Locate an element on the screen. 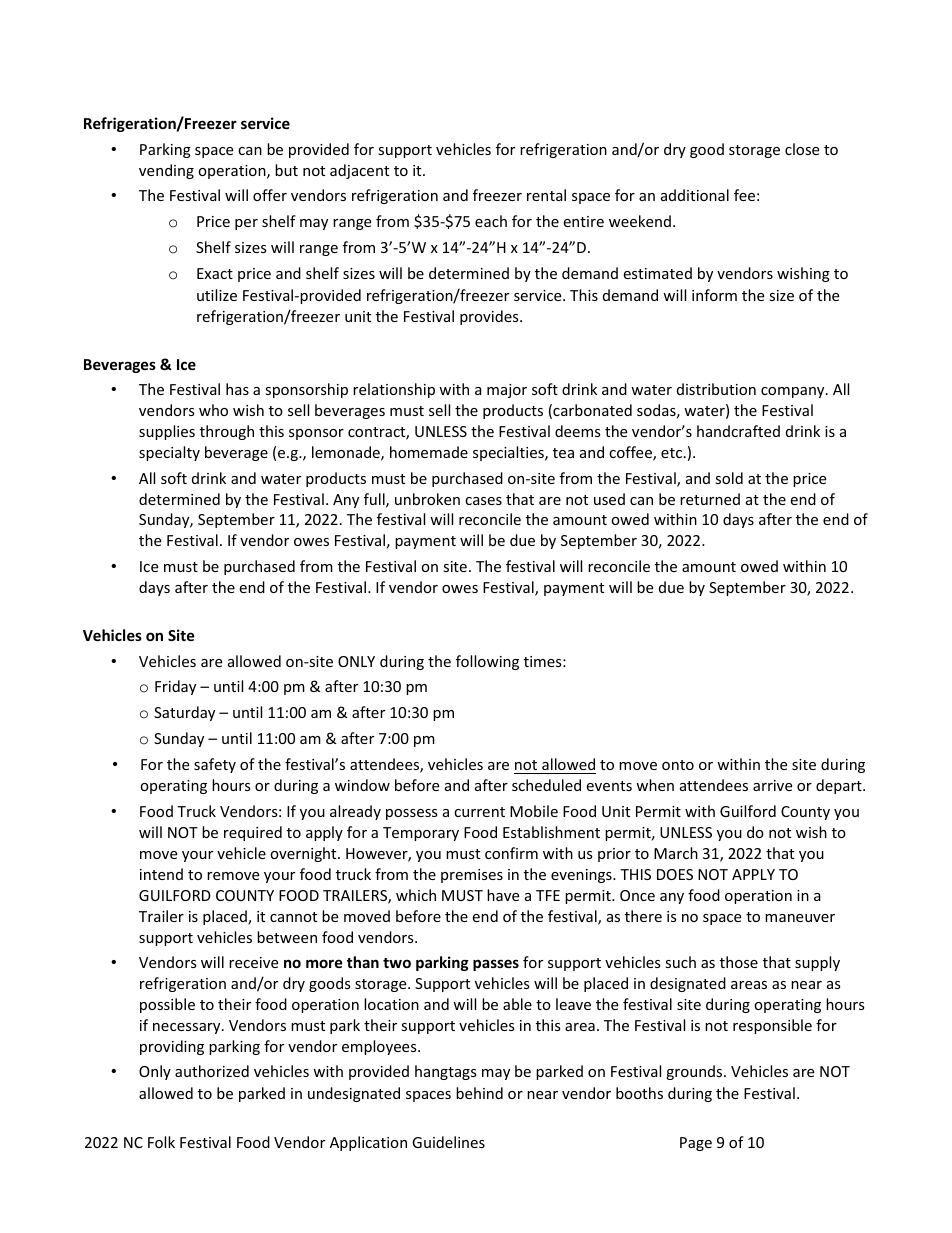  Friday is located at coordinates (175, 687).
